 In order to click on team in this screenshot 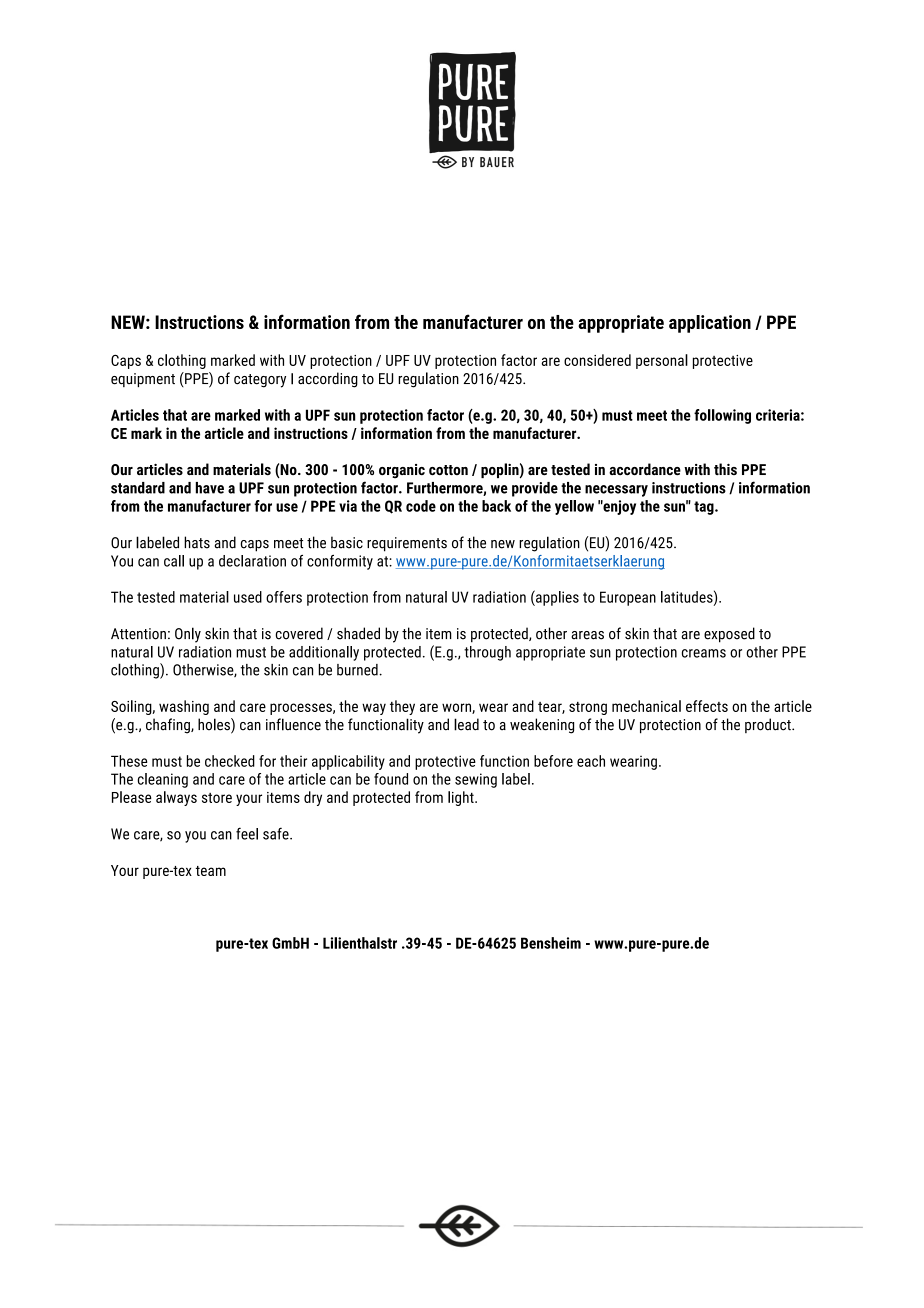, I will do `click(211, 871)`.
